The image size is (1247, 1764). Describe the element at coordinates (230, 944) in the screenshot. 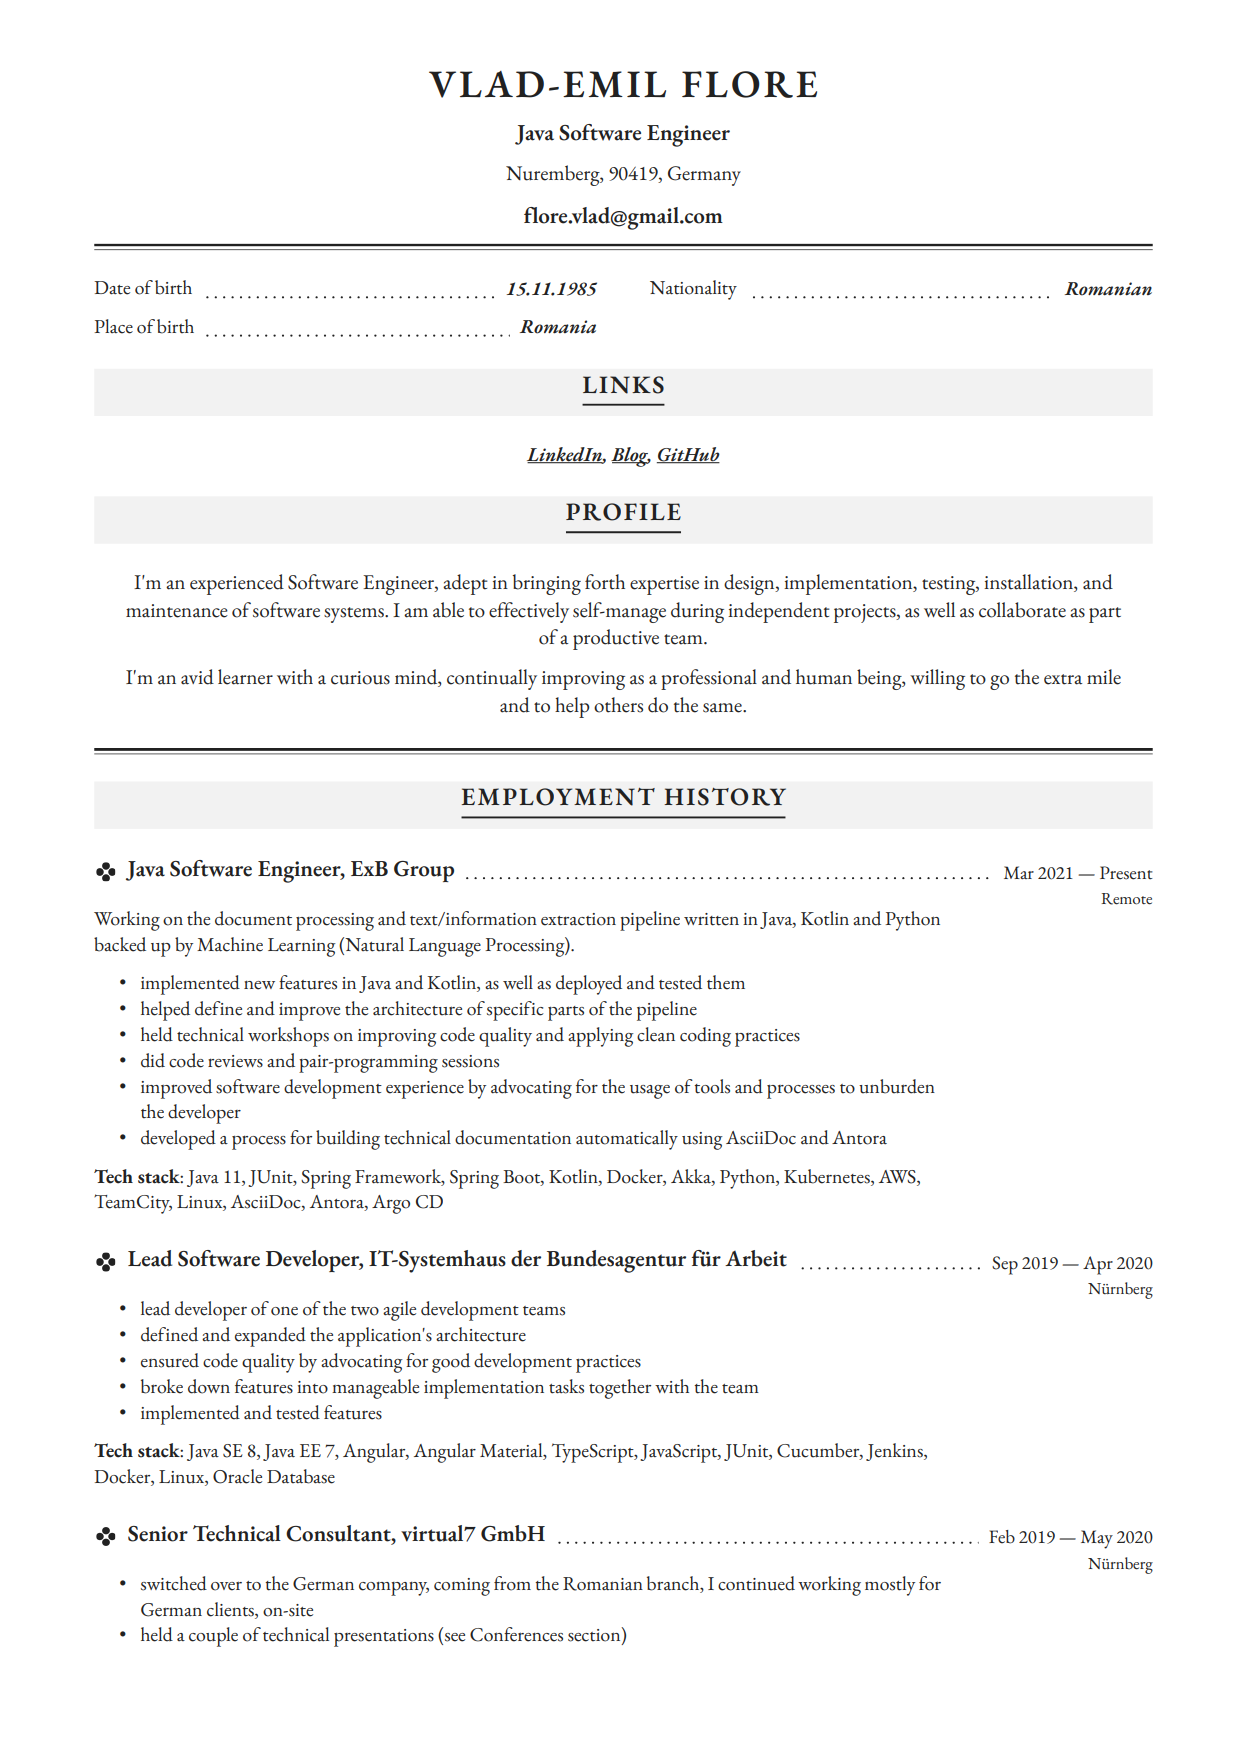

I see `Machine` at that location.
